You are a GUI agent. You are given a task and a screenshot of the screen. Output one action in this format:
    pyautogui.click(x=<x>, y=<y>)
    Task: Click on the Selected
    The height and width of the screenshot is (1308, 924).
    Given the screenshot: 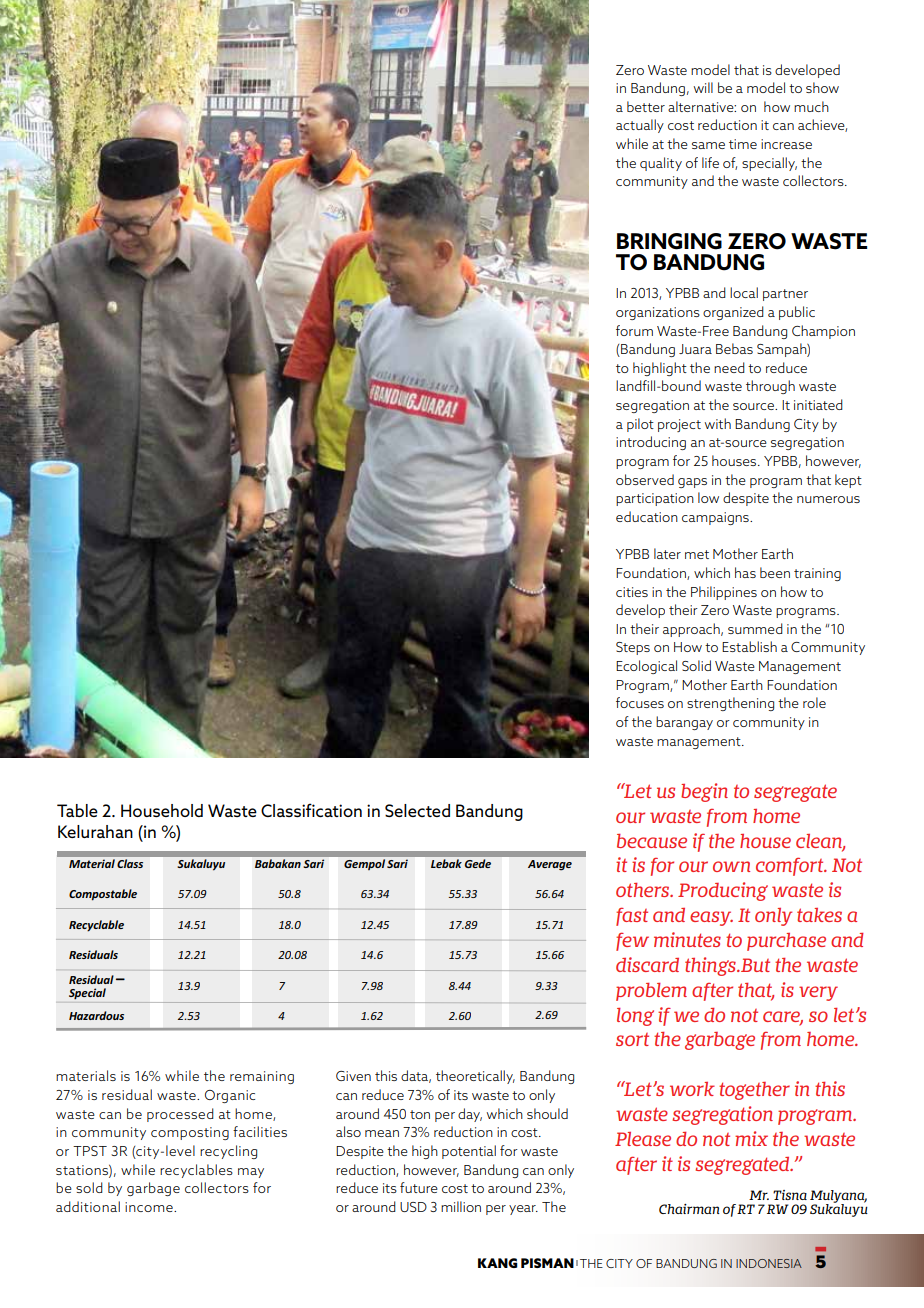 What is the action you would take?
    pyautogui.click(x=417, y=810)
